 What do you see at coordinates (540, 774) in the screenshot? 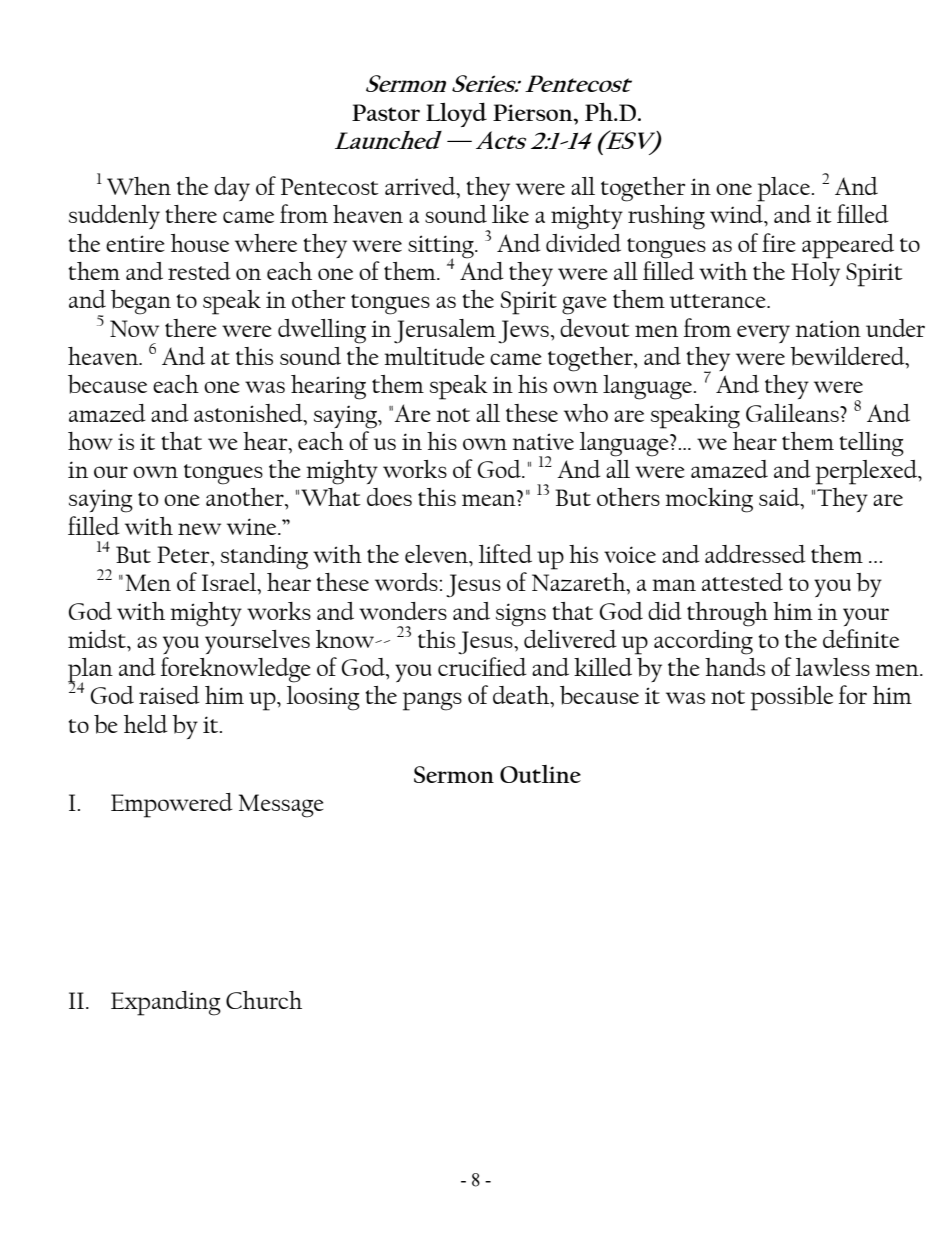
I see `Outline` at bounding box center [540, 774].
